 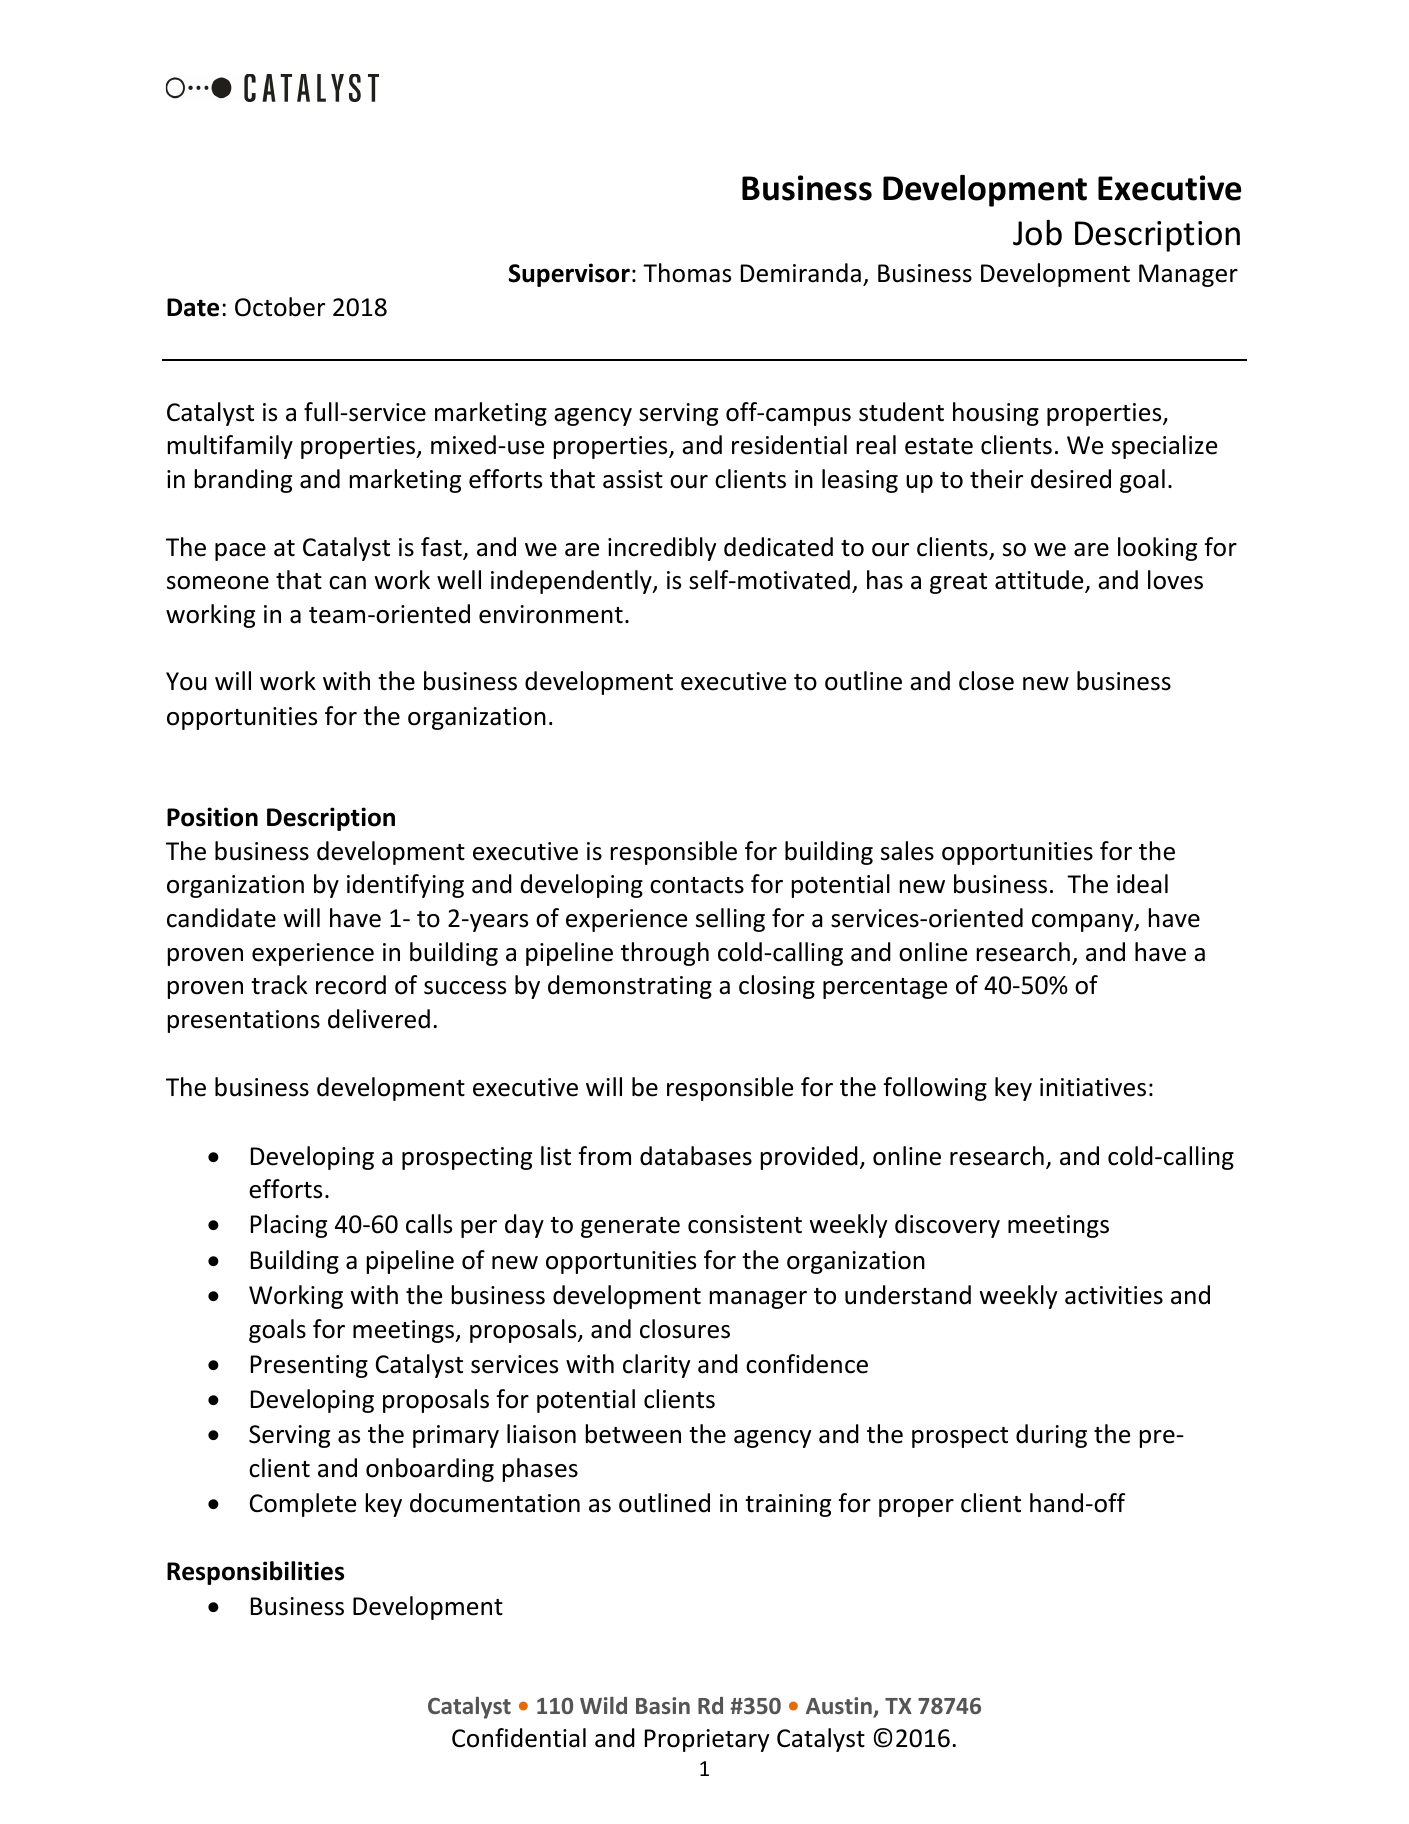 What do you see at coordinates (289, 1226) in the document?
I see `Placing` at bounding box center [289, 1226].
